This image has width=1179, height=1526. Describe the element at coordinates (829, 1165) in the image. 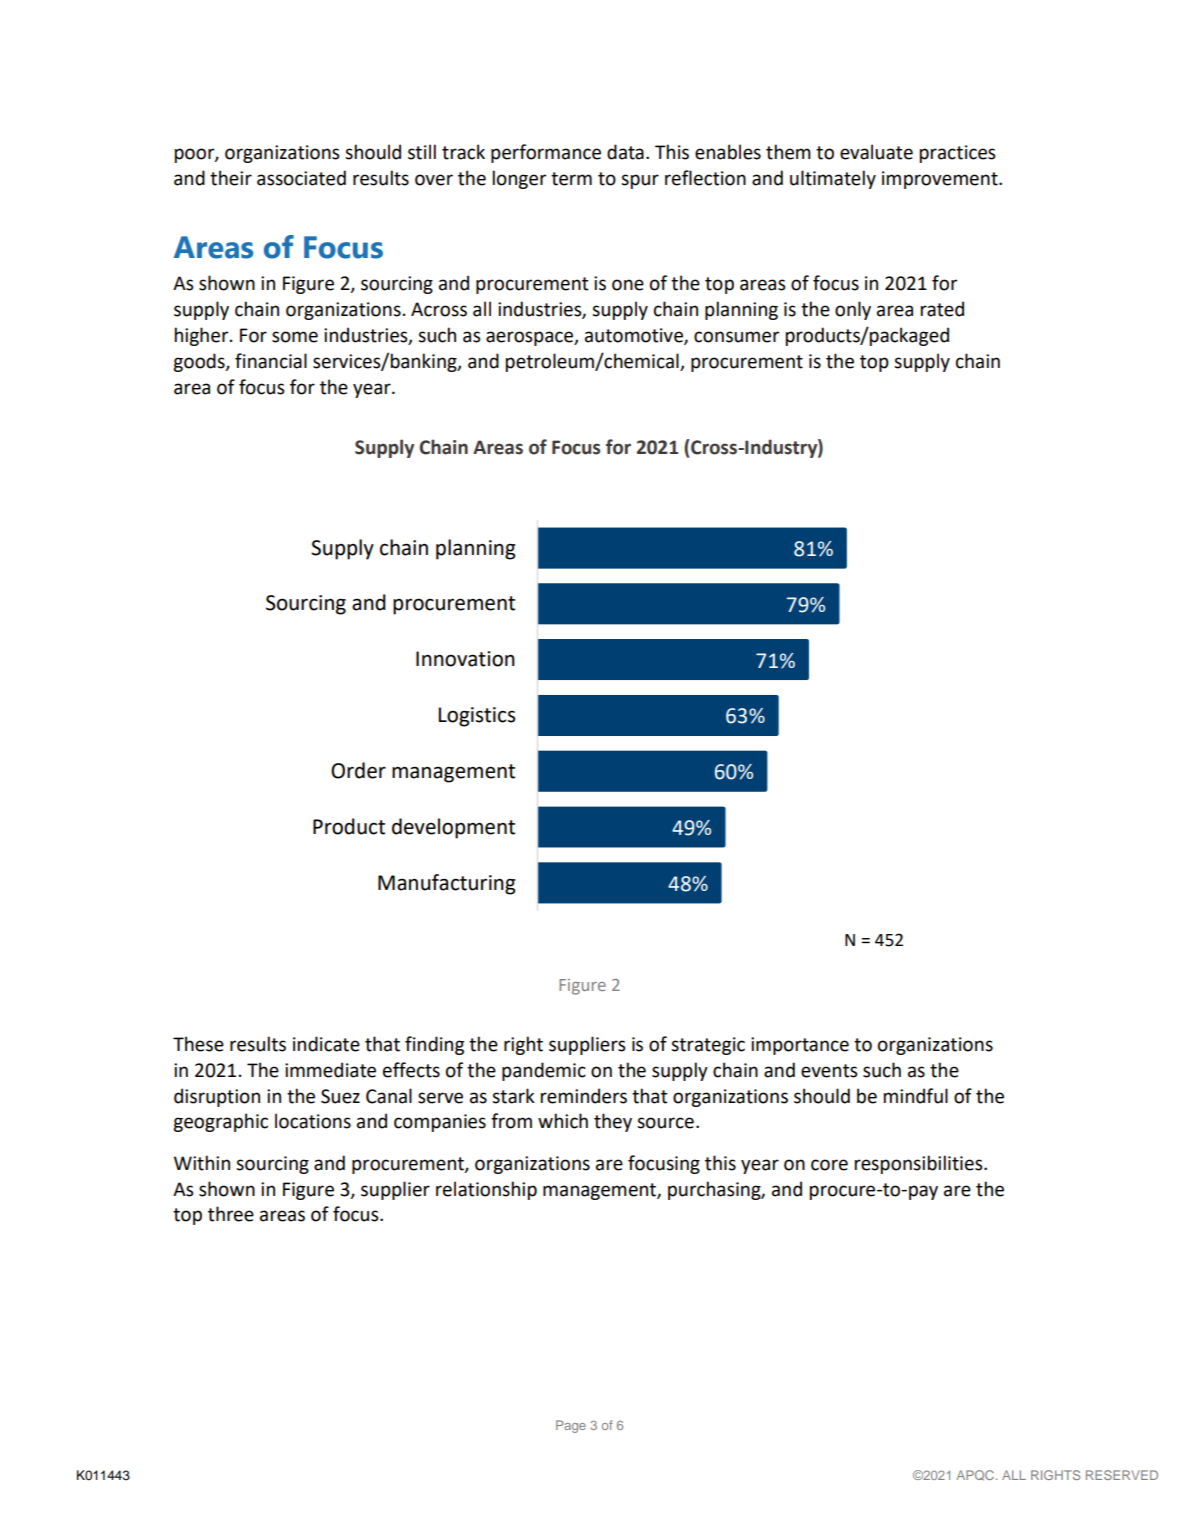

I see `core` at that location.
